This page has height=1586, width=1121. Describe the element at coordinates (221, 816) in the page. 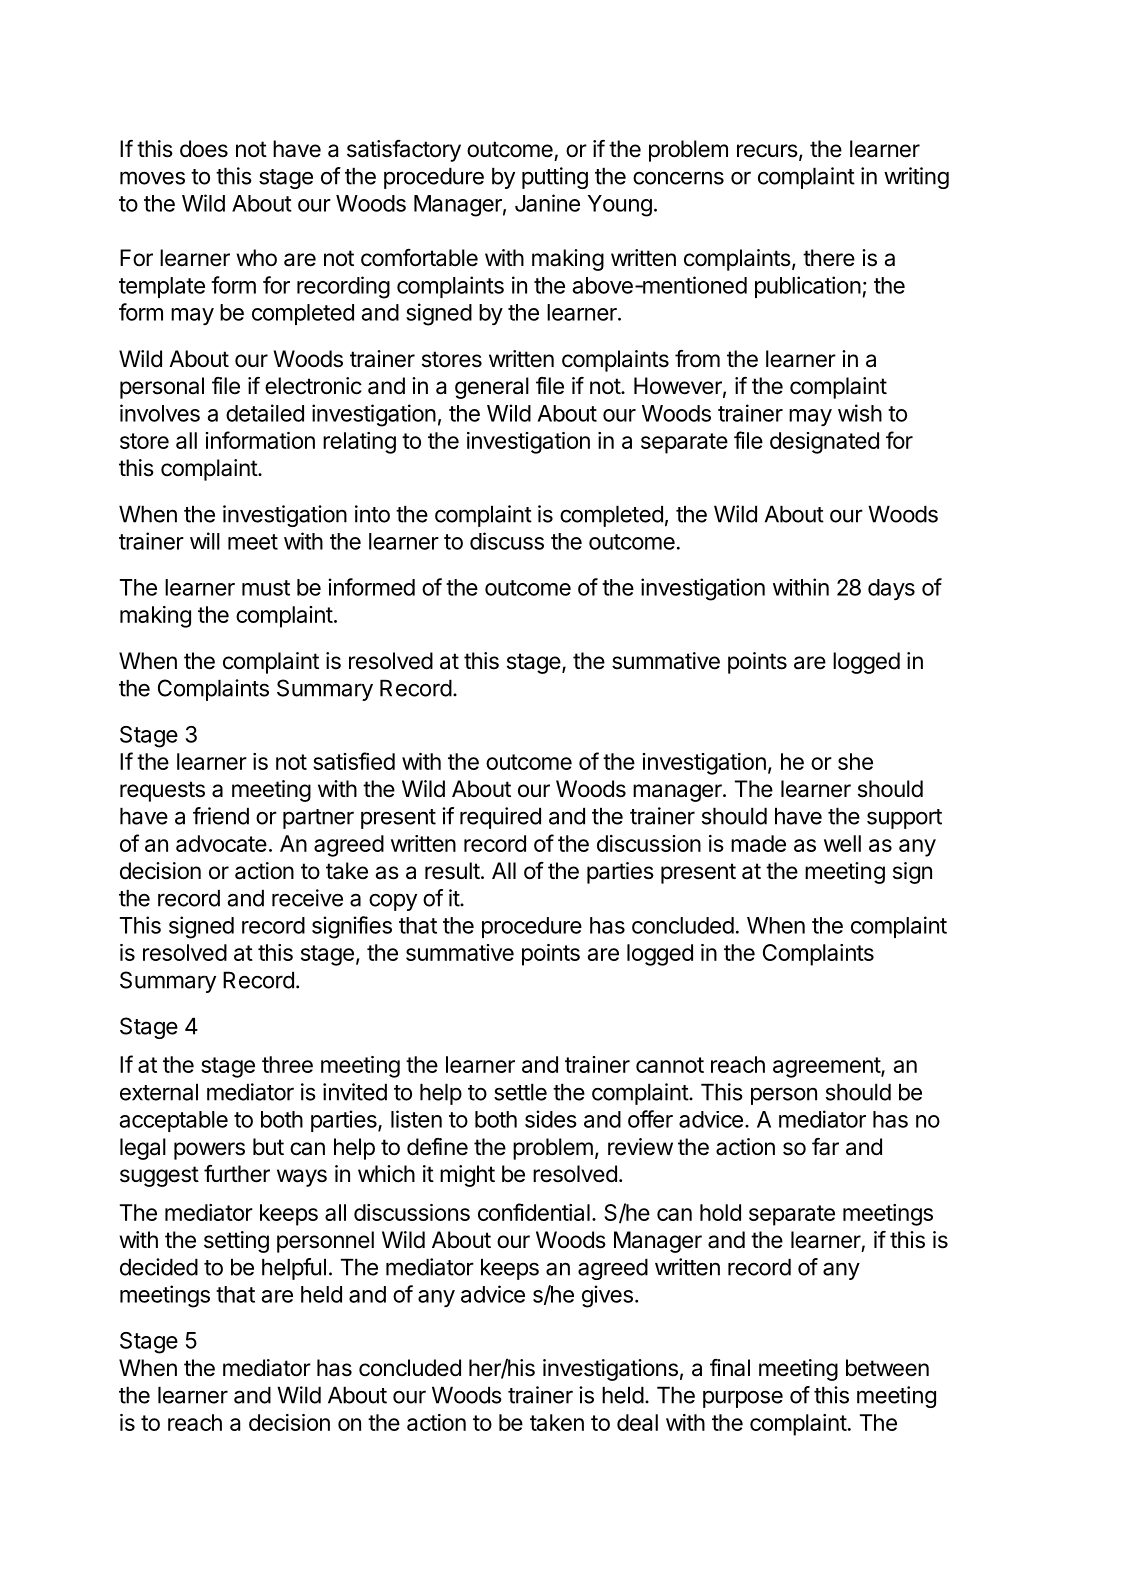

I see `friend` at that location.
